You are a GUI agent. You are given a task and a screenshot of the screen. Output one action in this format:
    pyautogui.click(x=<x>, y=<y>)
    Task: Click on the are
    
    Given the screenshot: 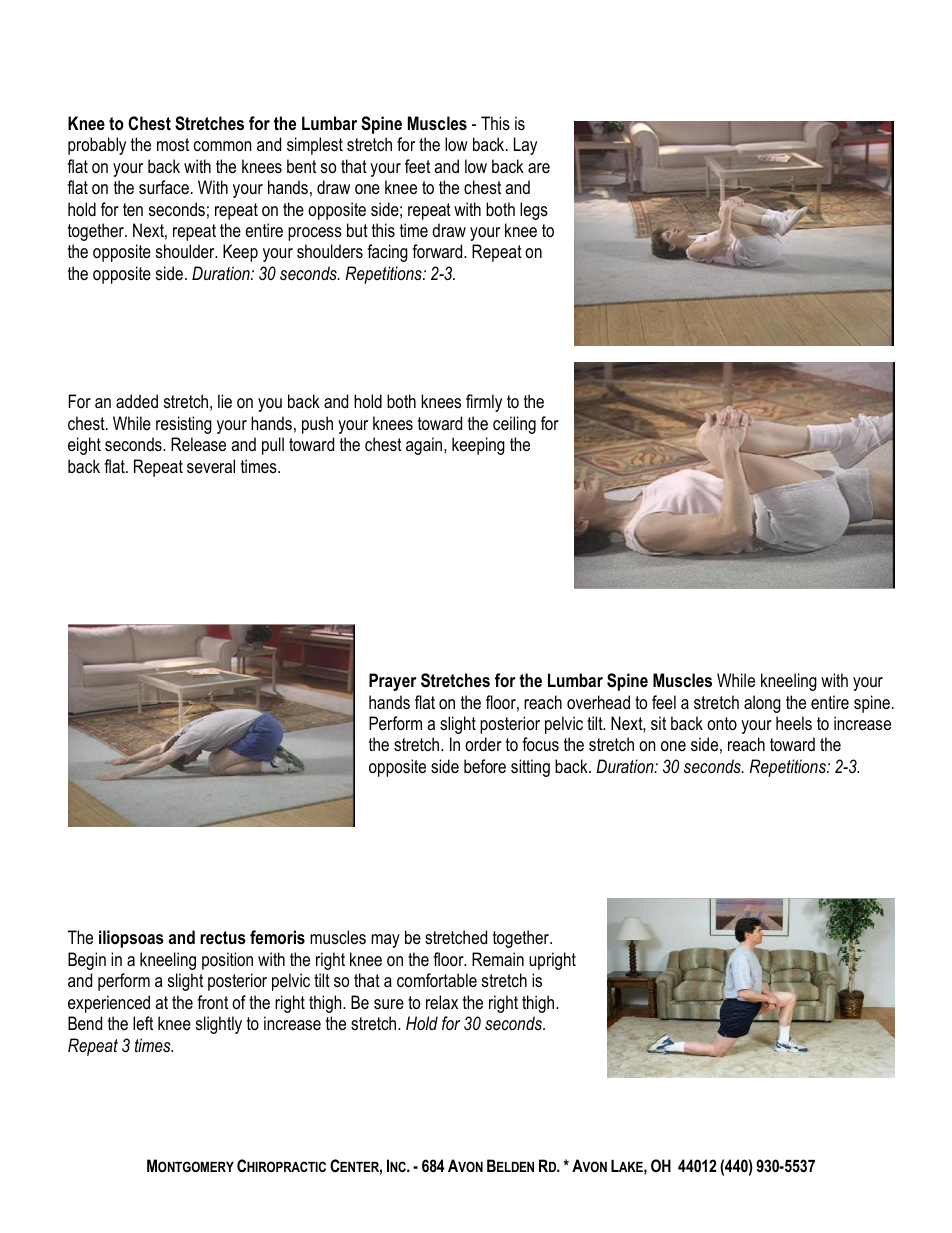 What is the action you would take?
    pyautogui.click(x=539, y=168)
